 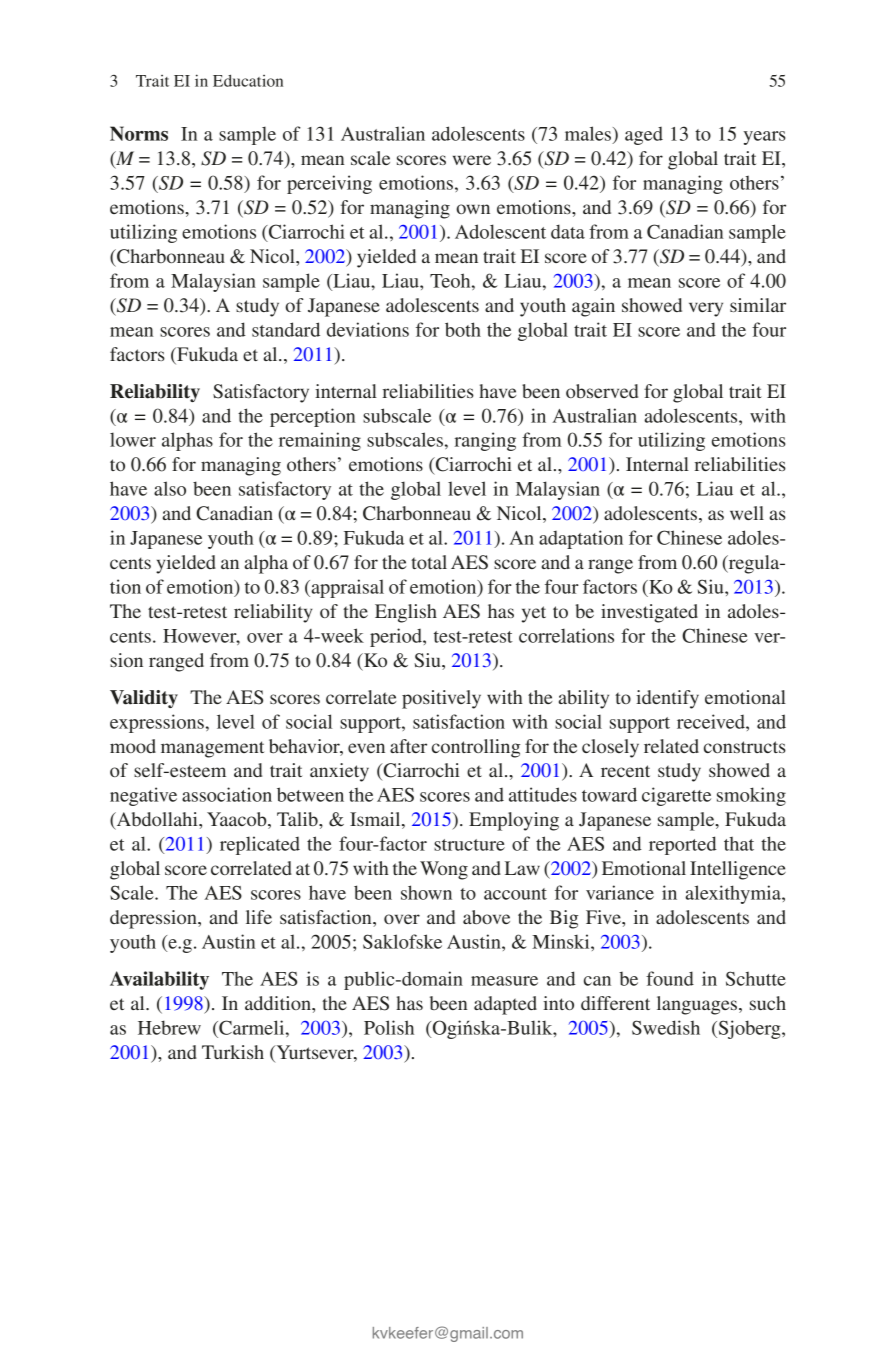 What do you see at coordinates (666, 1027) in the document?
I see `Swedish` at bounding box center [666, 1027].
